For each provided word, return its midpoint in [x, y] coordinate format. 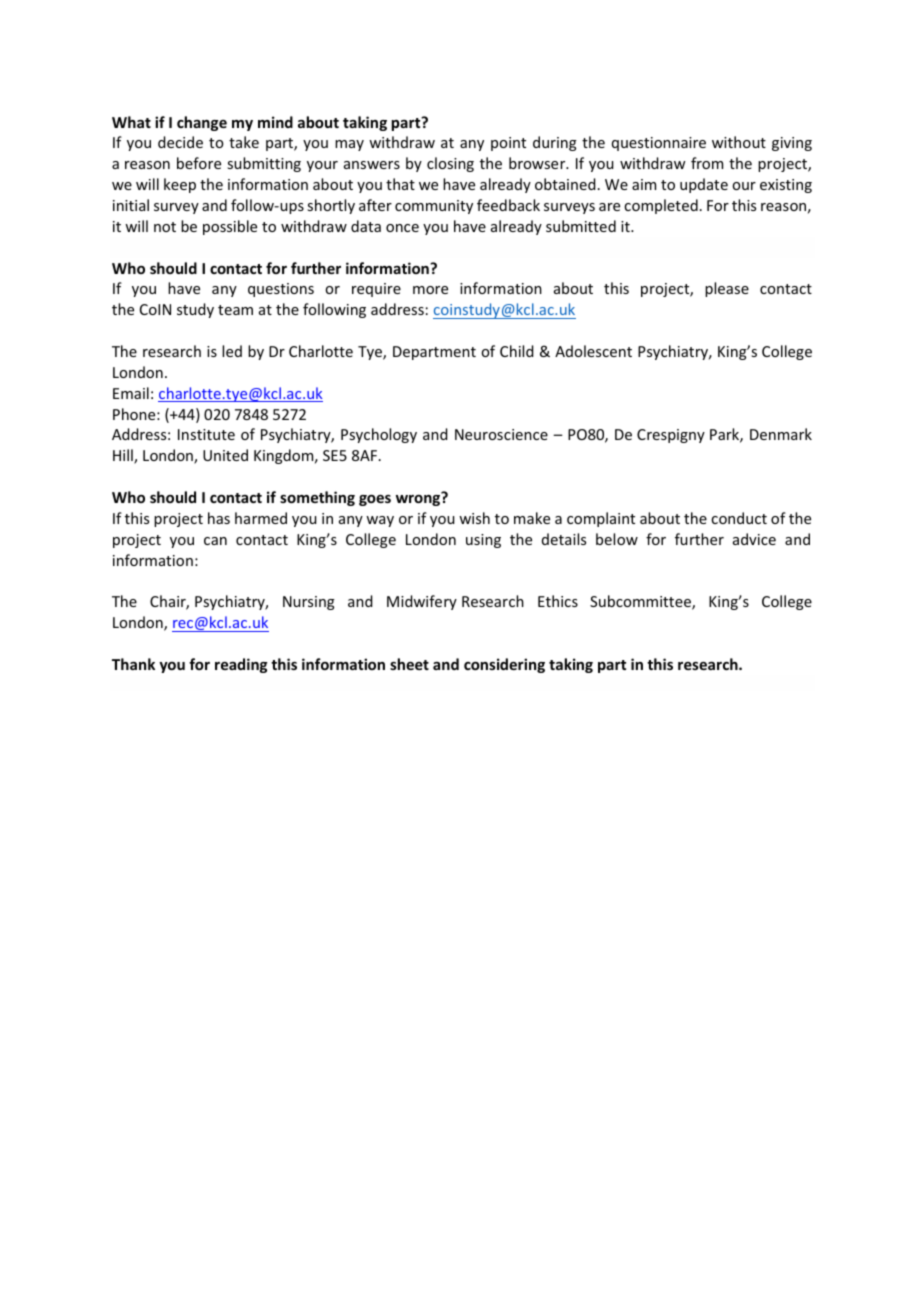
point [508, 144]
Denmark [781, 434]
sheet [409, 664]
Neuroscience [501, 434]
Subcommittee [641, 602]
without [739, 142]
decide [180, 142]
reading [241, 665]
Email [131, 393]
